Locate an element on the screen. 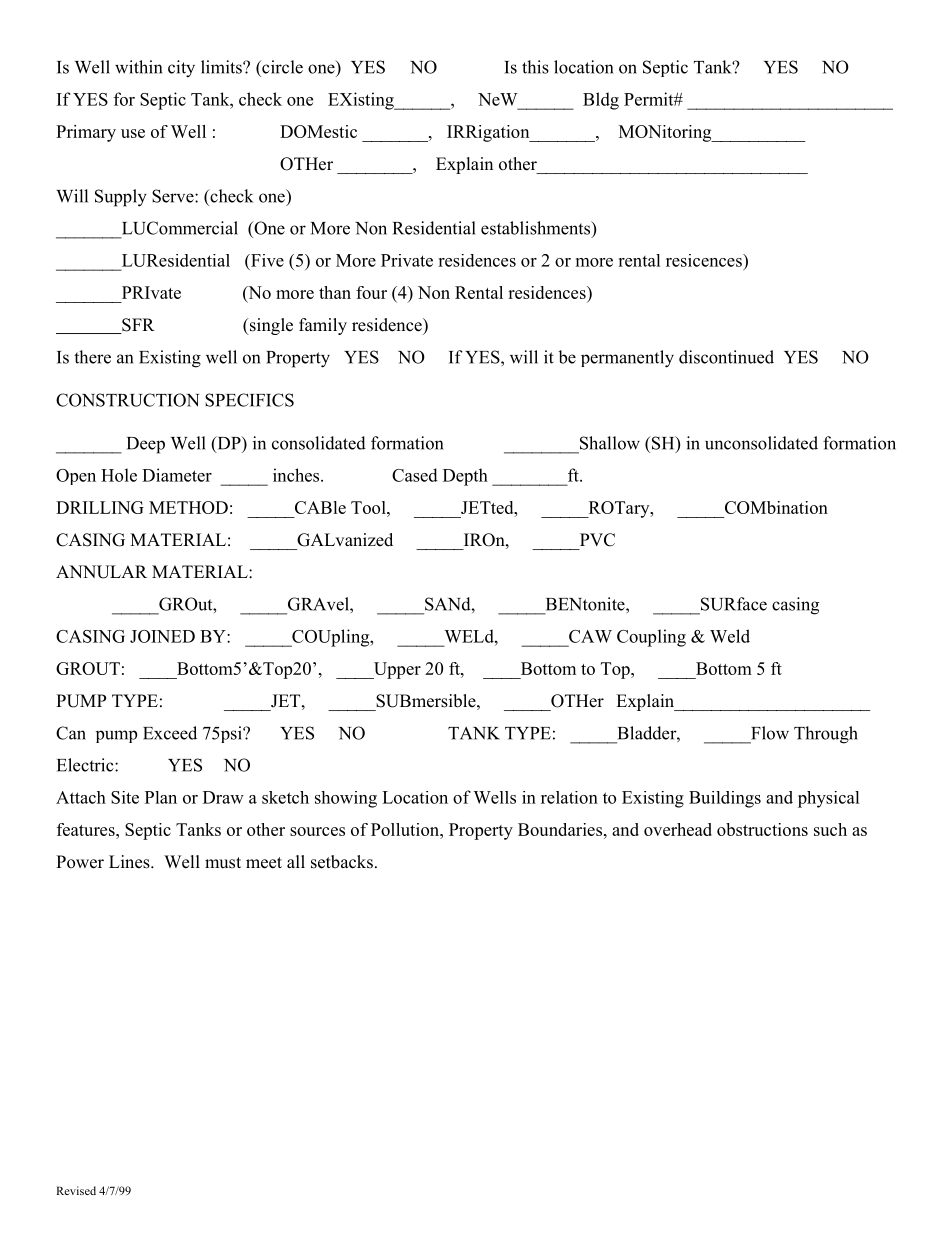 The image size is (952, 1233). city is located at coordinates (181, 69).
